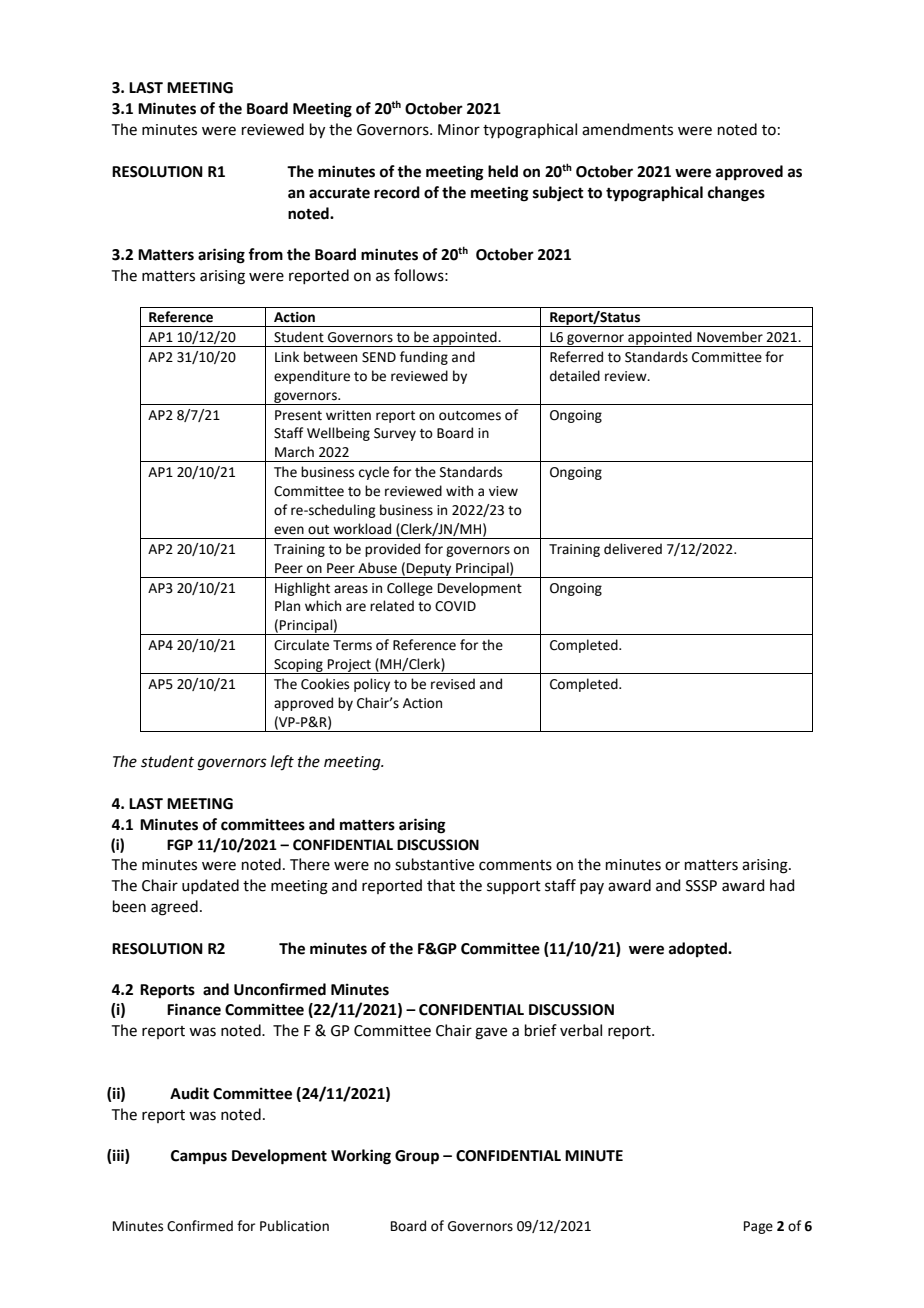  Describe the element at coordinates (633, 549) in the screenshot. I see `delivered` at that location.
